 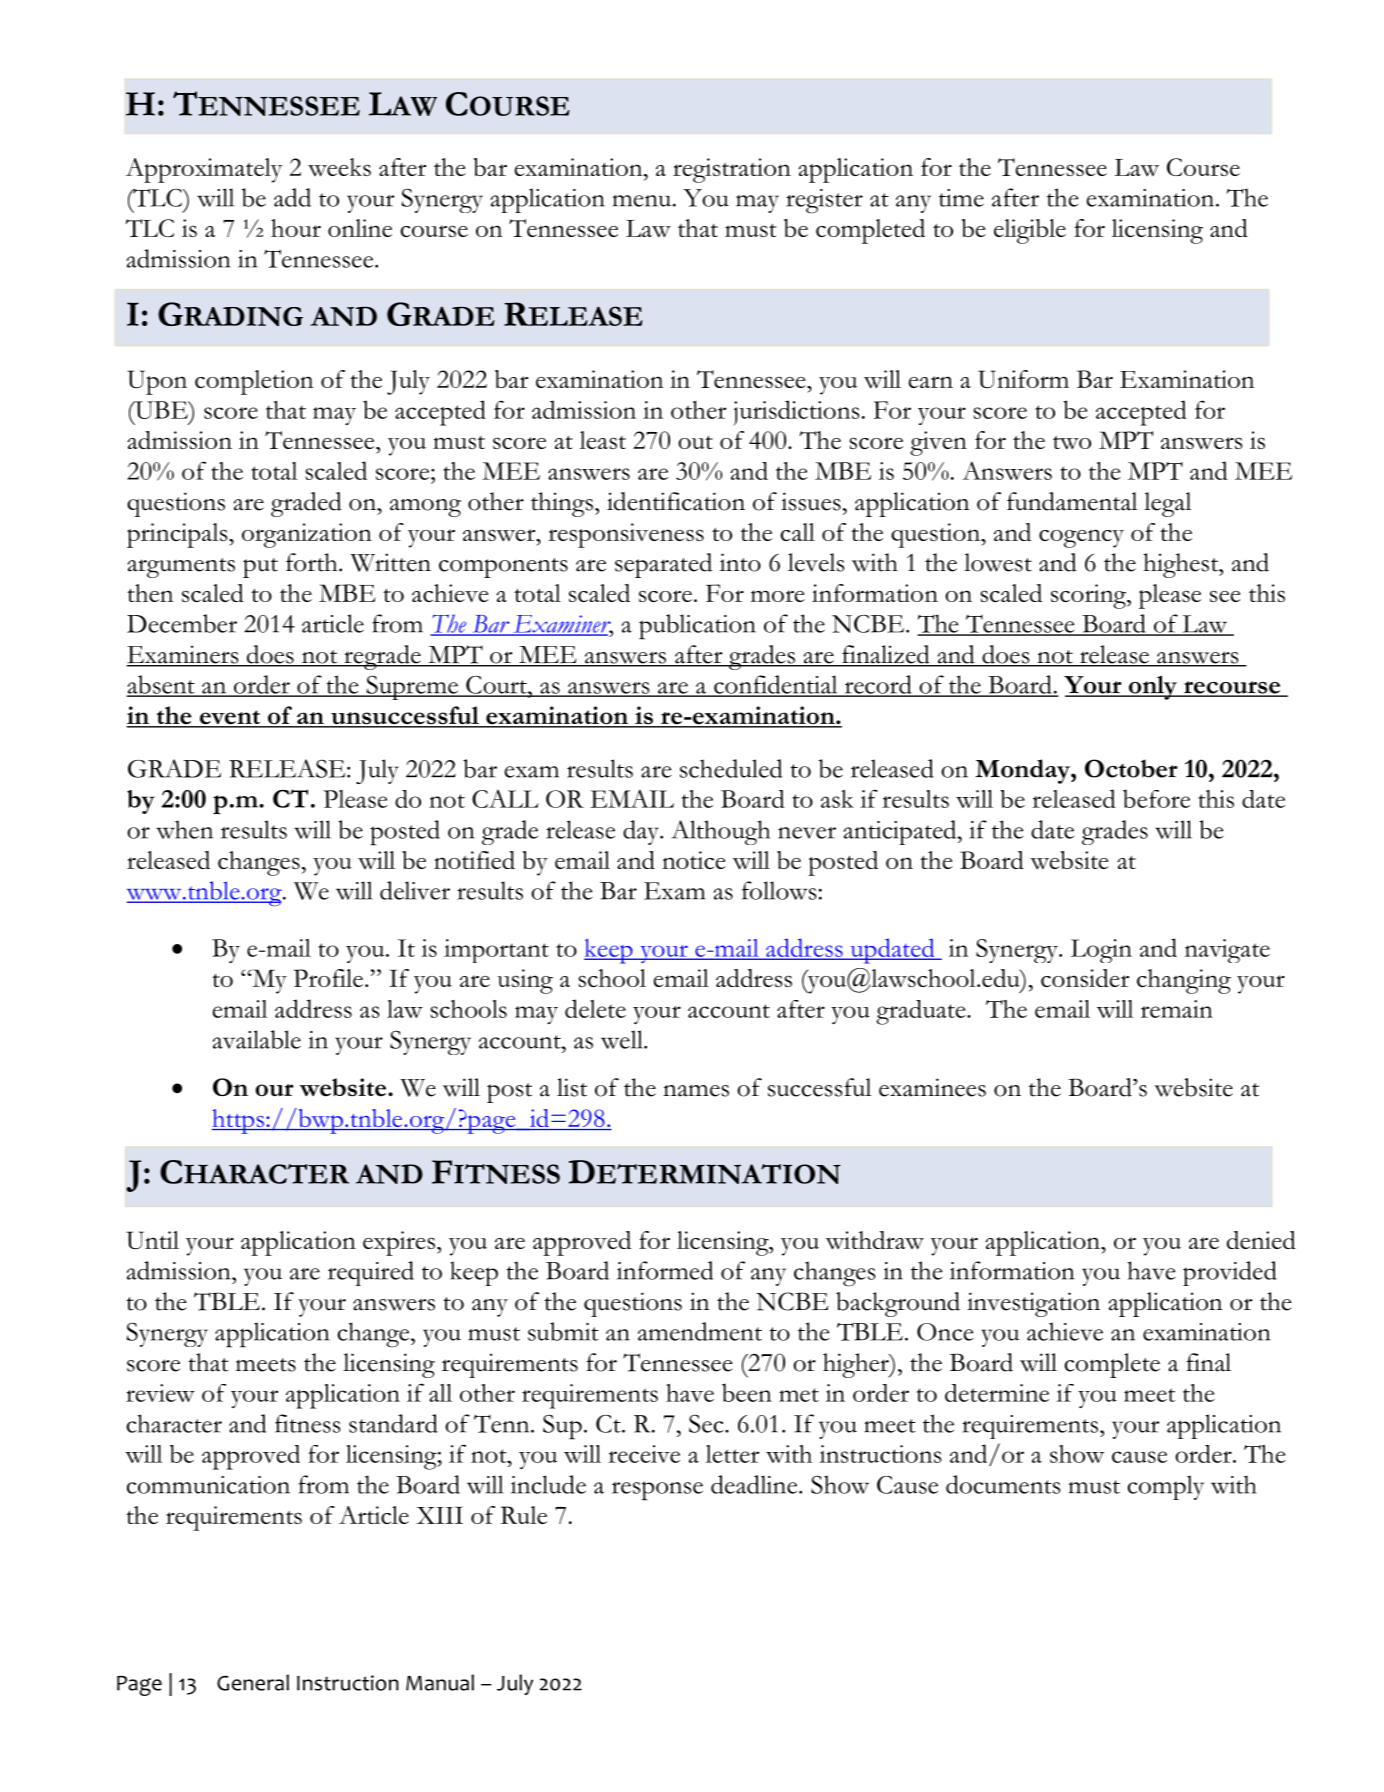 What do you see at coordinates (253, 1682) in the screenshot?
I see `General` at bounding box center [253, 1682].
